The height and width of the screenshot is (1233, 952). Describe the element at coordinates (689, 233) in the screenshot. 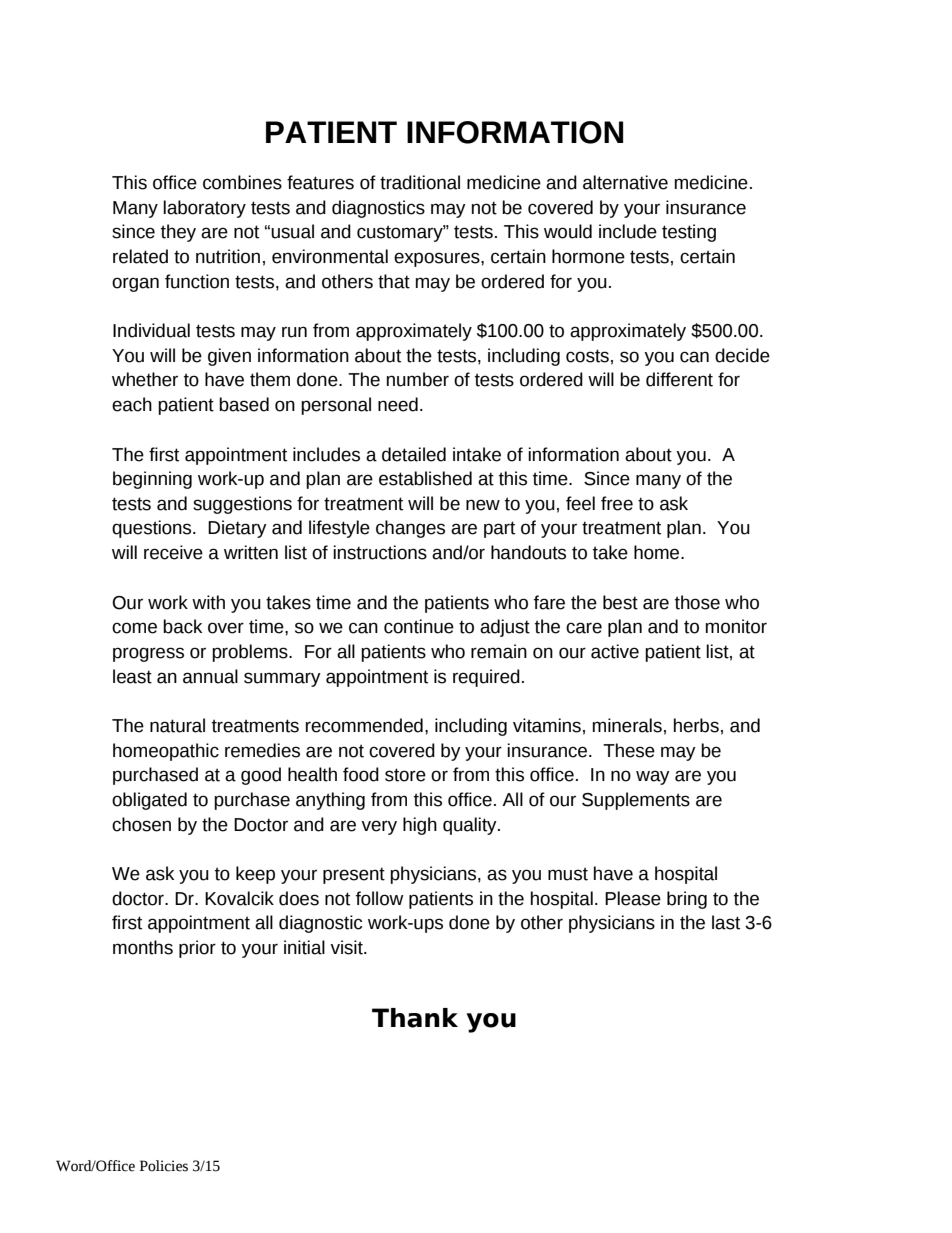

I see `testing` at that location.
